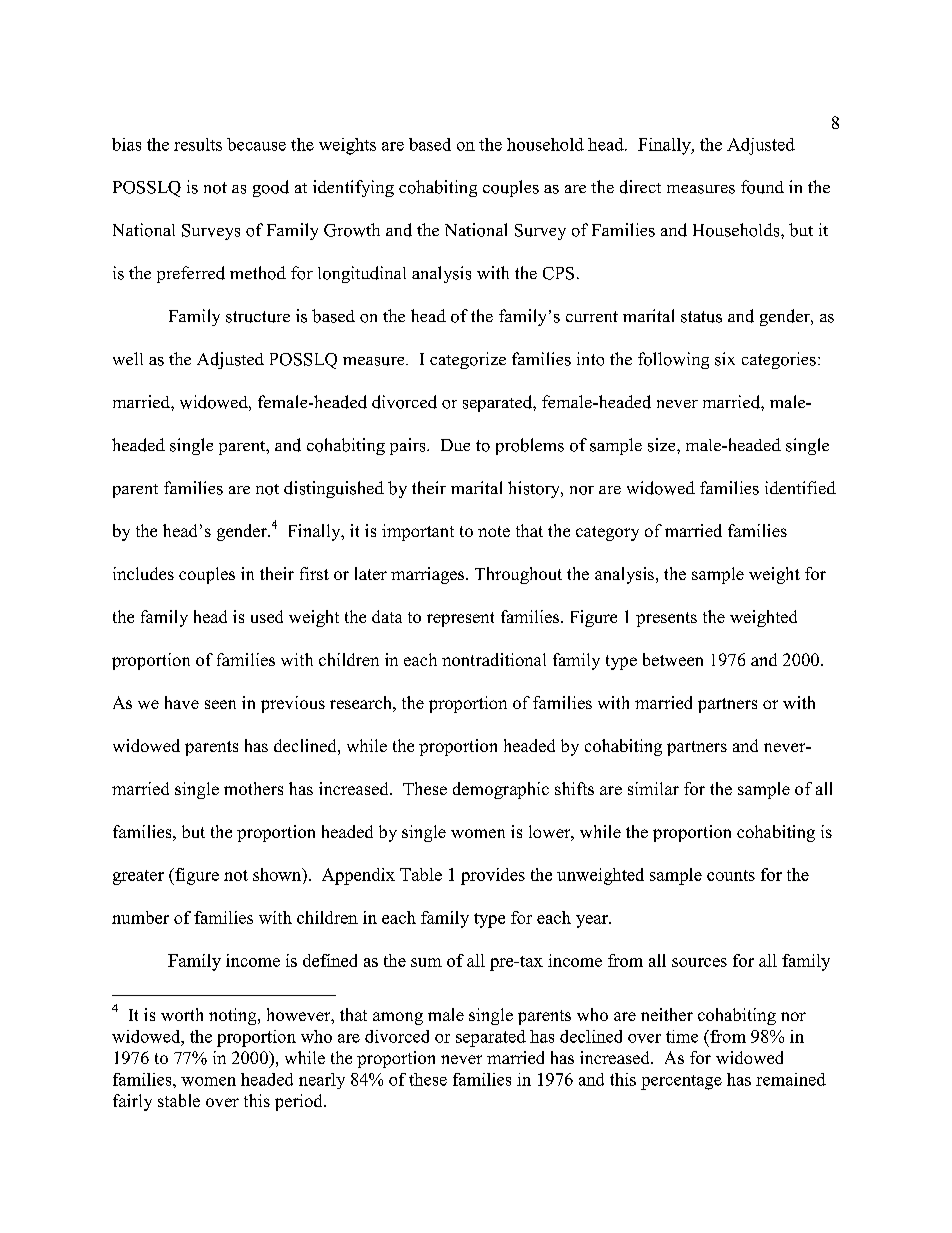  What do you see at coordinates (198, 144) in the image?
I see `results` at bounding box center [198, 144].
